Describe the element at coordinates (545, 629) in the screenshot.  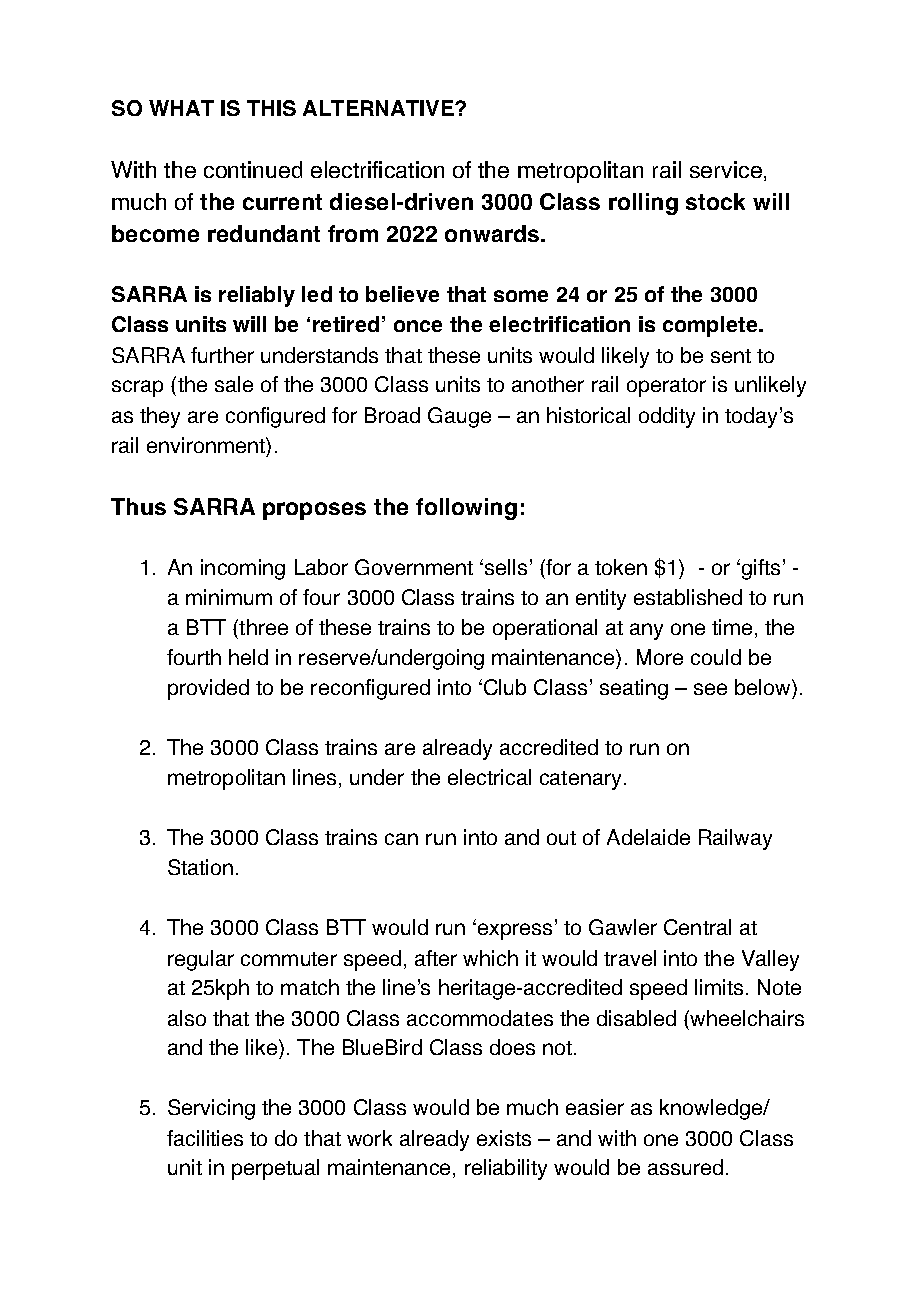
I see `operational` at that location.
